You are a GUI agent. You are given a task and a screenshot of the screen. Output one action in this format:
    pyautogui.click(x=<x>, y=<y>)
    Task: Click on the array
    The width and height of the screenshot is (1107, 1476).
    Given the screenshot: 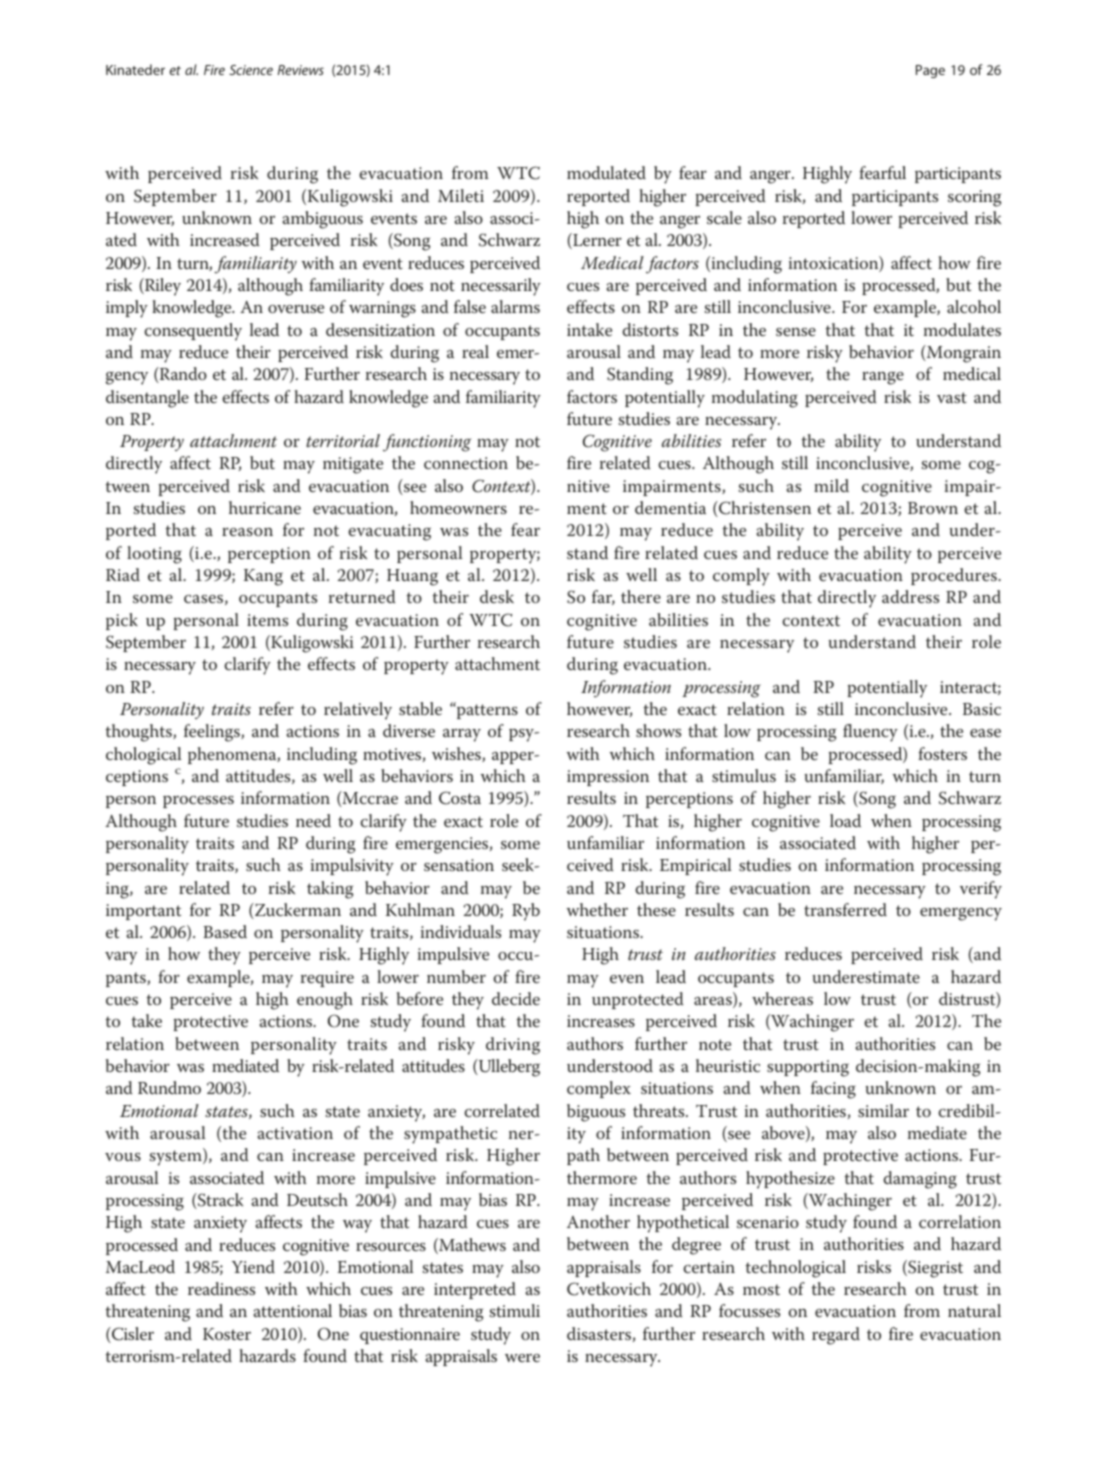 What is the action you would take?
    pyautogui.click(x=462, y=735)
